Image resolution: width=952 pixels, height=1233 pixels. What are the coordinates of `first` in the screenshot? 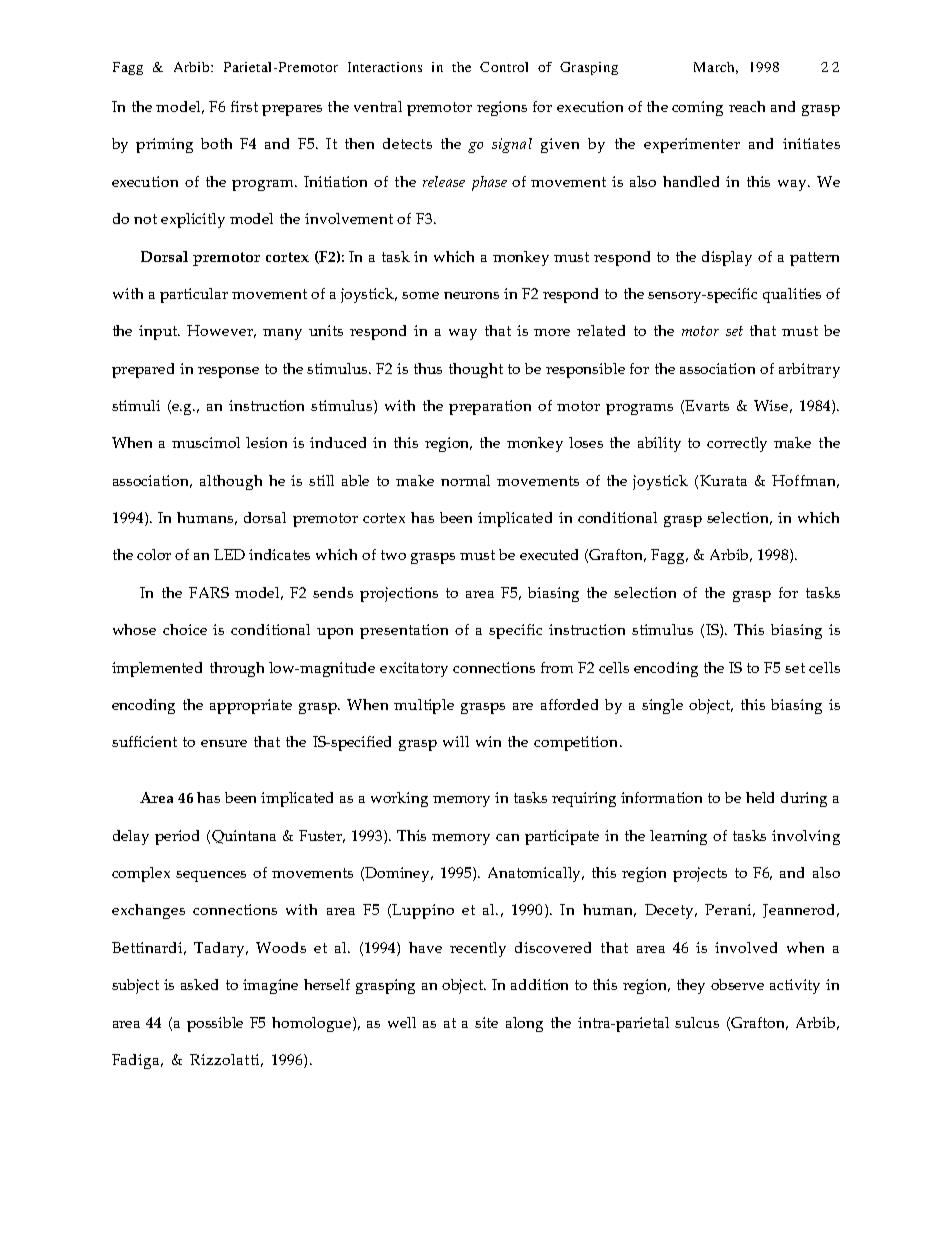 It's located at (244, 106).
